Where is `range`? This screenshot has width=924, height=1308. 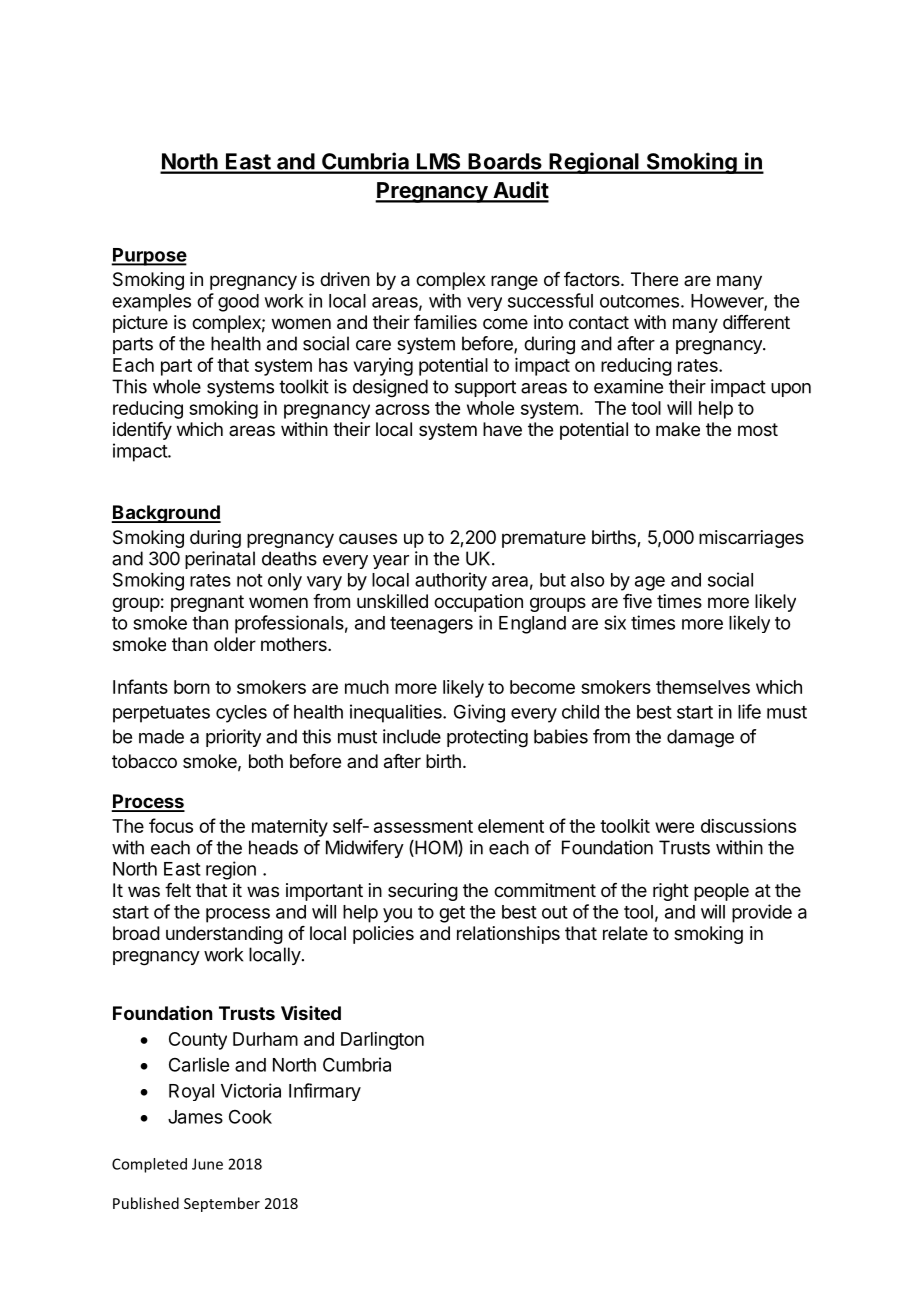
range is located at coordinates (514, 282).
